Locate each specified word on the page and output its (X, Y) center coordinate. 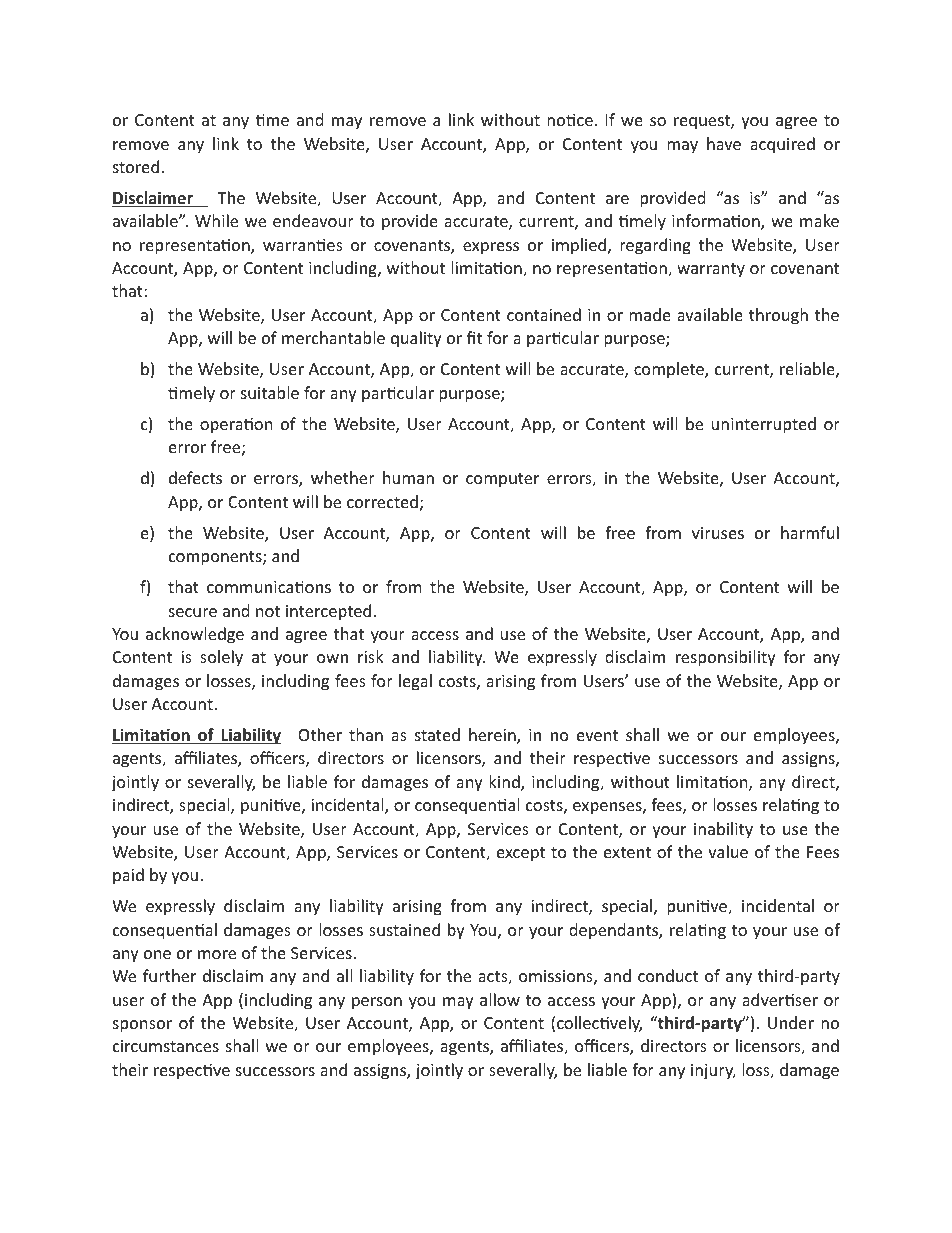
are (617, 199)
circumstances (166, 1046)
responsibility (726, 658)
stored (136, 166)
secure (193, 612)
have (724, 143)
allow (500, 999)
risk (371, 656)
